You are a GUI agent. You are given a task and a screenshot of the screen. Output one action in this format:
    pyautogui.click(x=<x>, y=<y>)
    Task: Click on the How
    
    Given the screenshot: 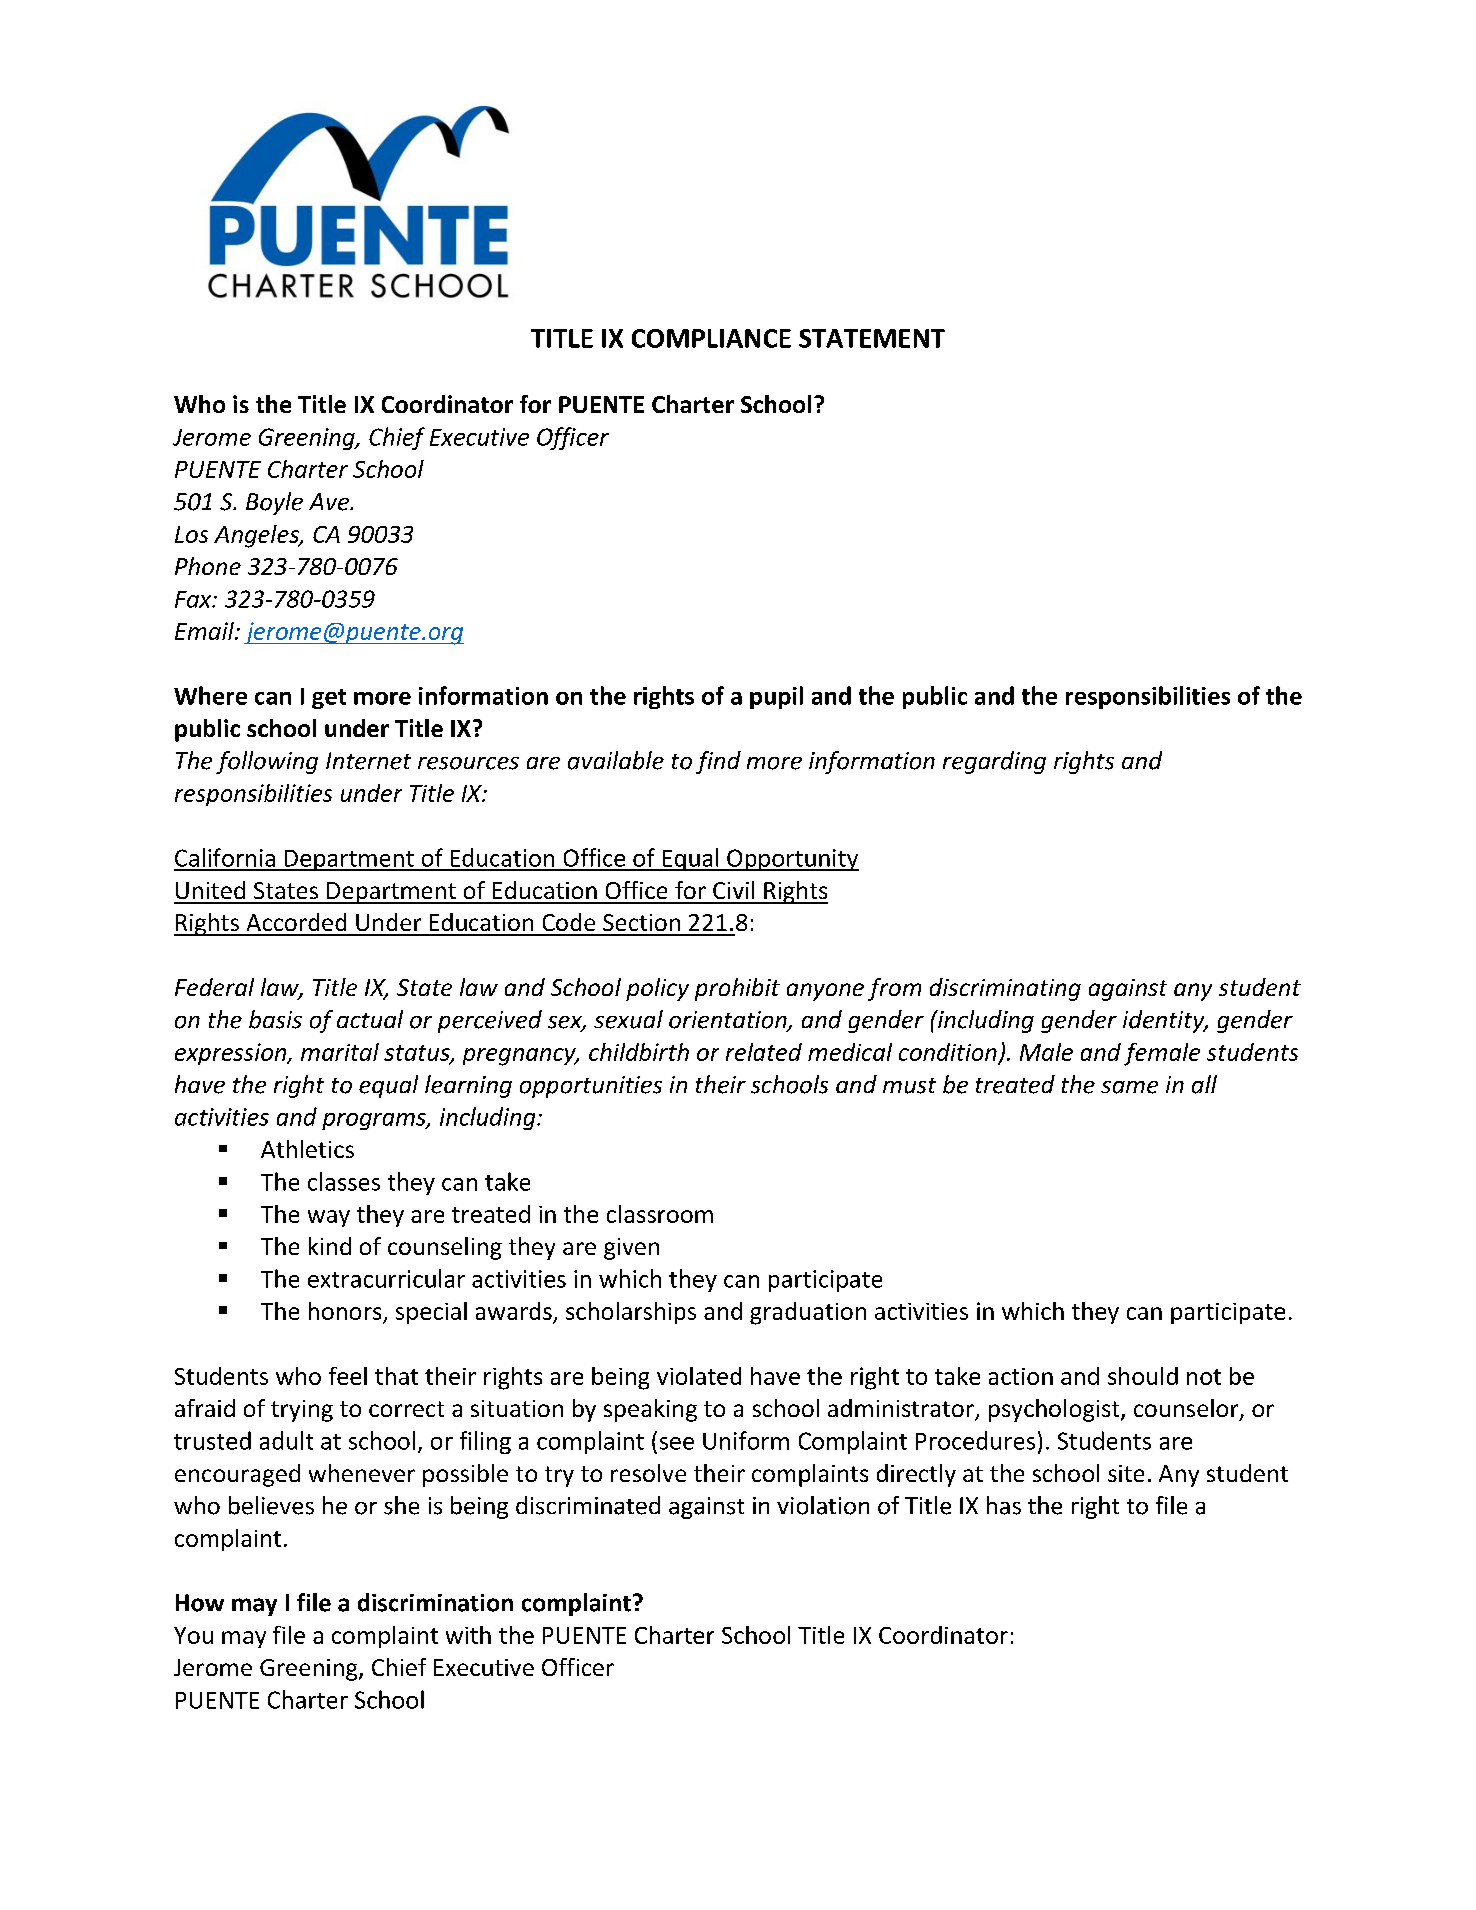 What is the action you would take?
    pyautogui.click(x=200, y=1603)
